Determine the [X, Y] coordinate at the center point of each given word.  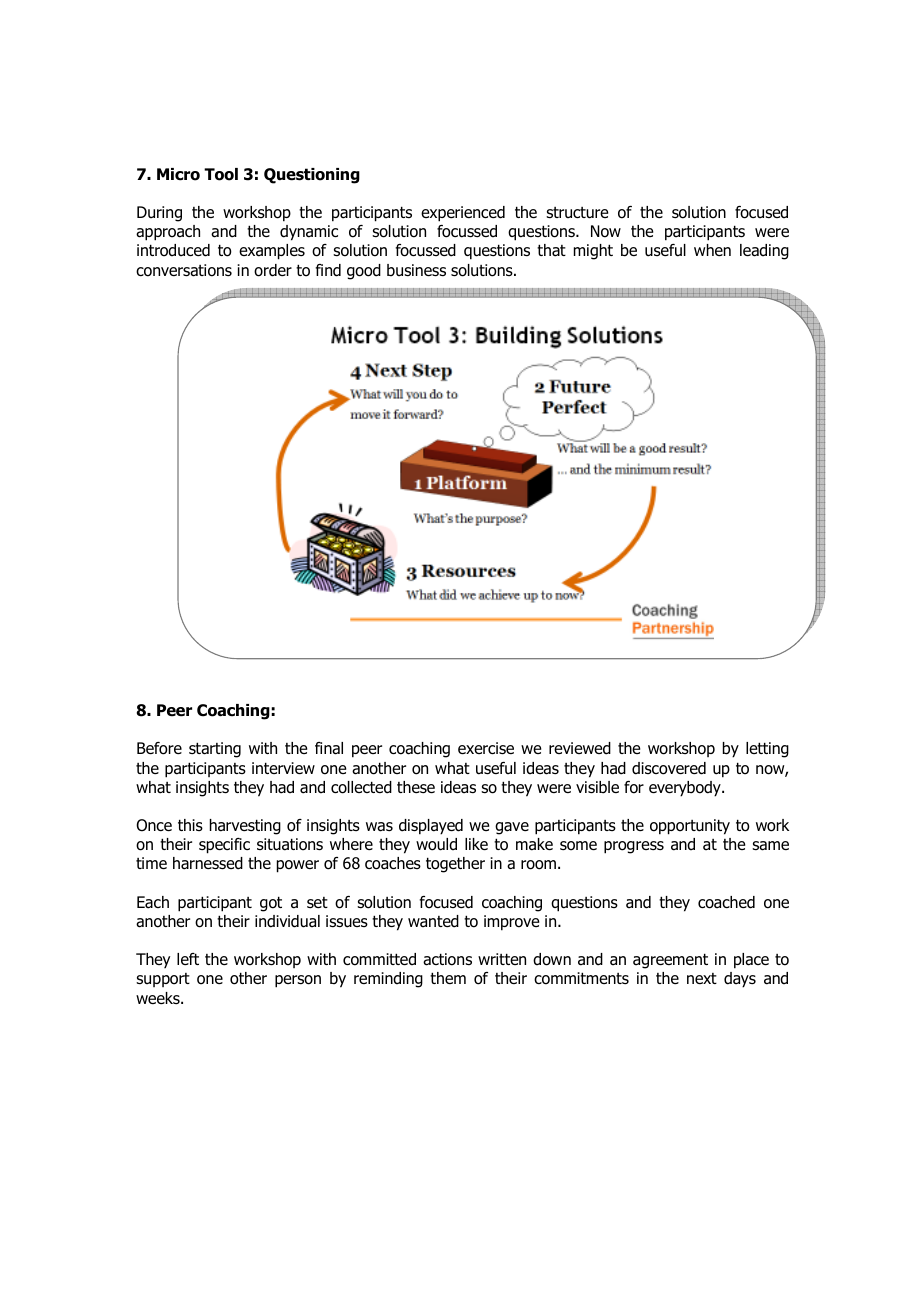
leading [764, 252]
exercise [486, 748]
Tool [221, 174]
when [712, 250]
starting [215, 750]
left [188, 959]
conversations [184, 270]
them [448, 978]
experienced [463, 214]
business [416, 270]
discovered [669, 768]
